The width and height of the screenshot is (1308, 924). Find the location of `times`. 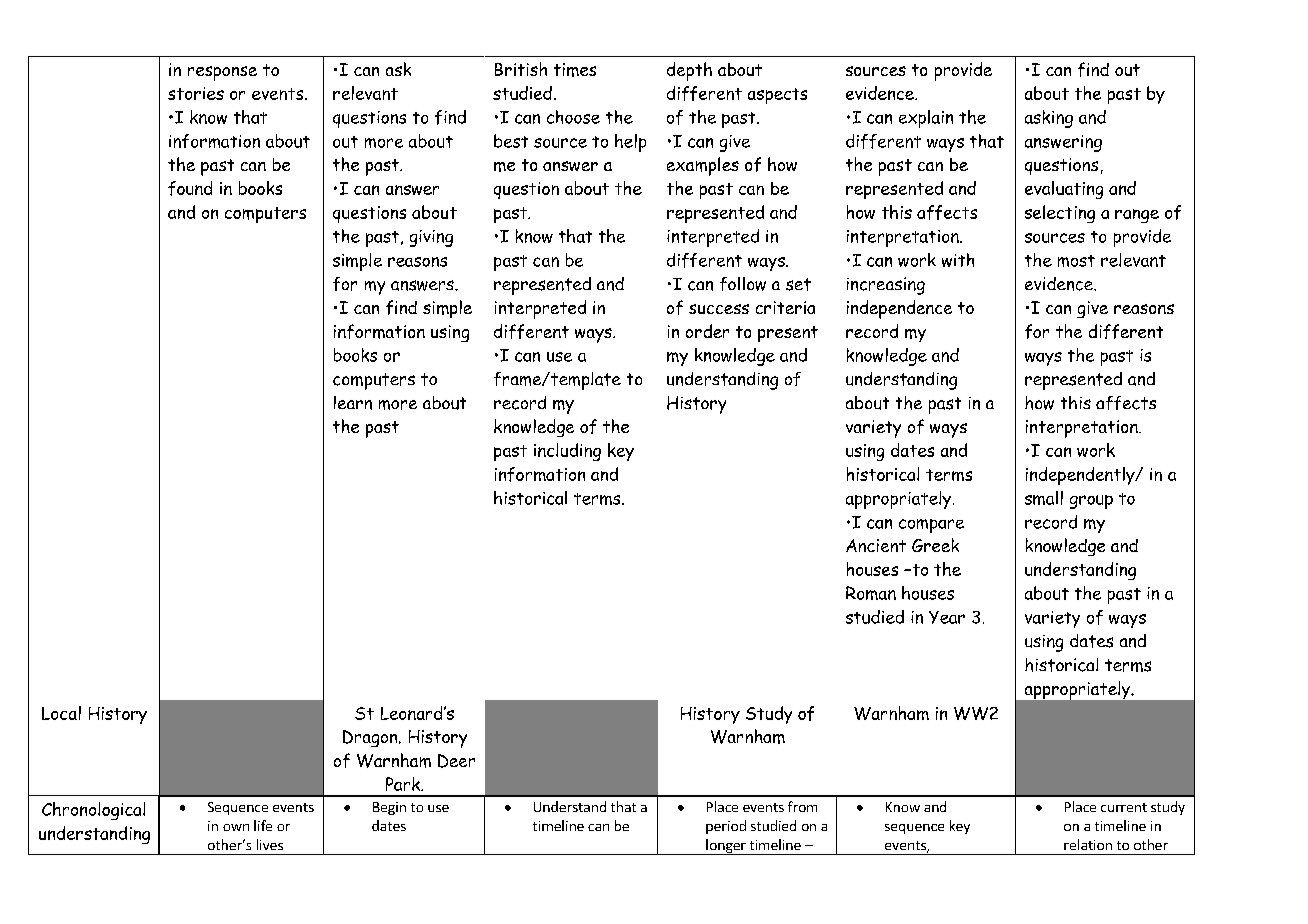

times is located at coordinates (575, 70).
